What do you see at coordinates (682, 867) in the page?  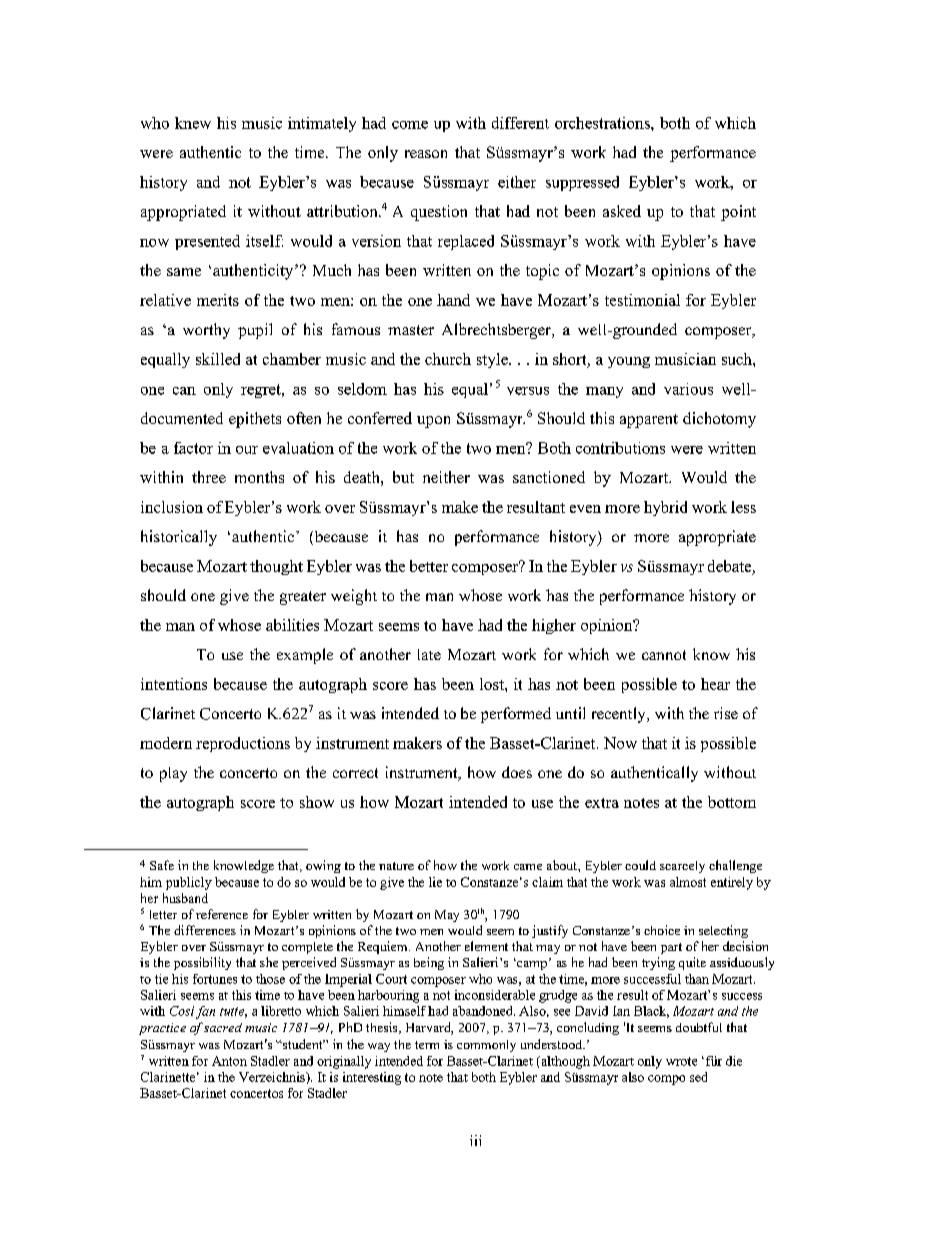 I see `scarcely` at bounding box center [682, 867].
